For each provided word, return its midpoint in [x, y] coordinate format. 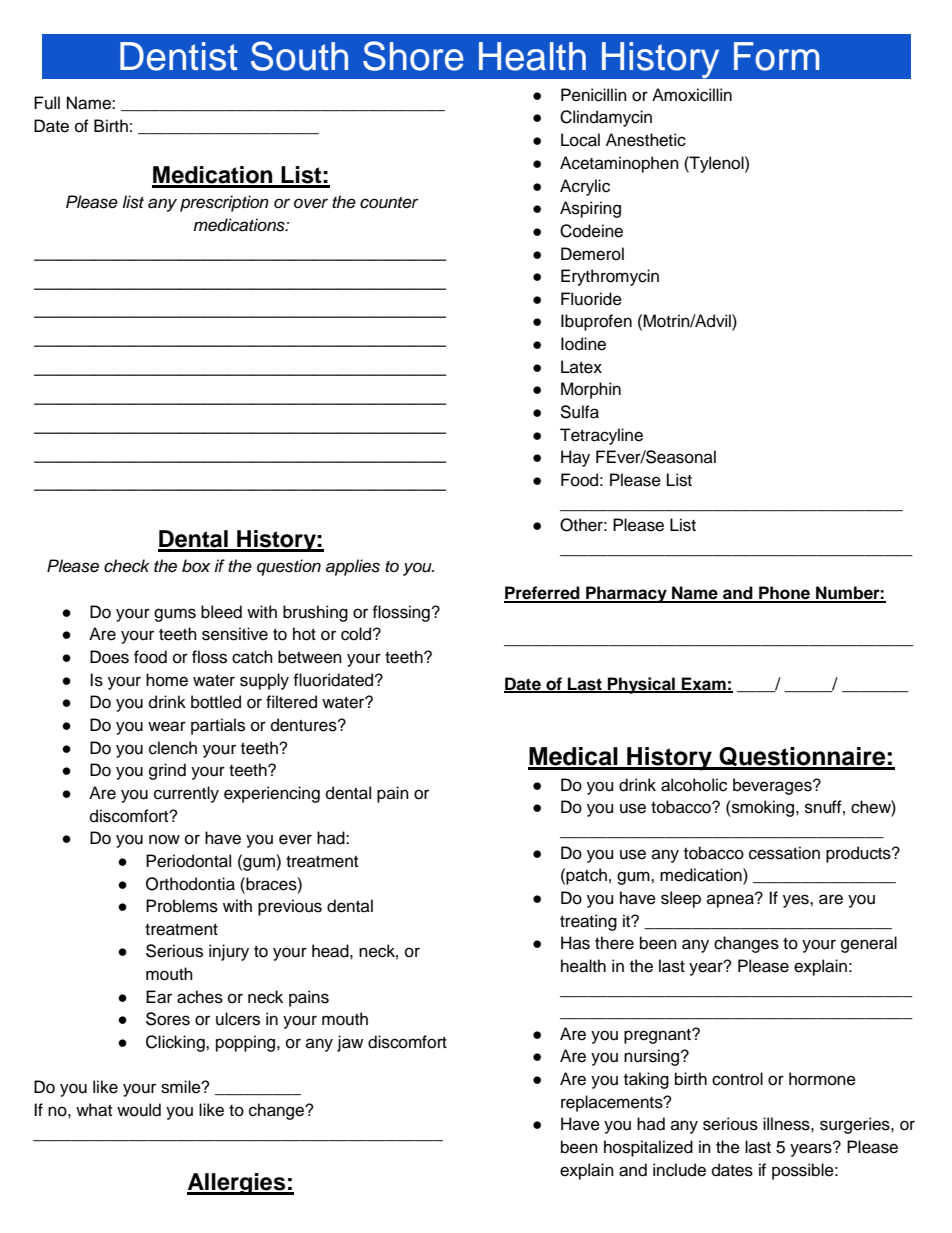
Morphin [591, 390]
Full [47, 103]
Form [776, 56]
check [127, 566]
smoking [763, 808]
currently [186, 794]
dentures [305, 725]
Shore [413, 56]
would [139, 1110]
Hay [575, 458]
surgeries [856, 1125]
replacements [613, 1103]
